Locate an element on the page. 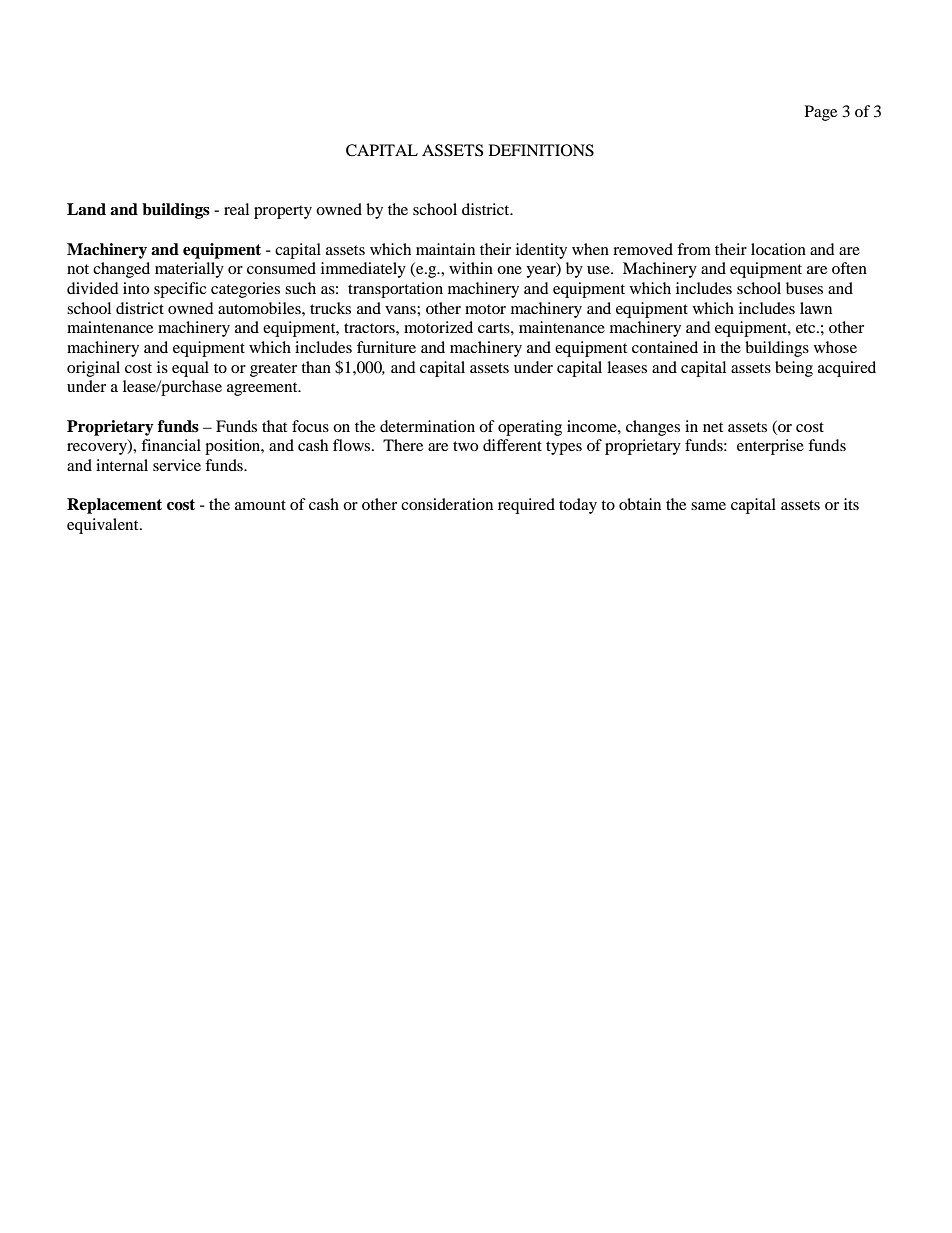 This image has height=1233, width=952. real is located at coordinates (236, 209).
